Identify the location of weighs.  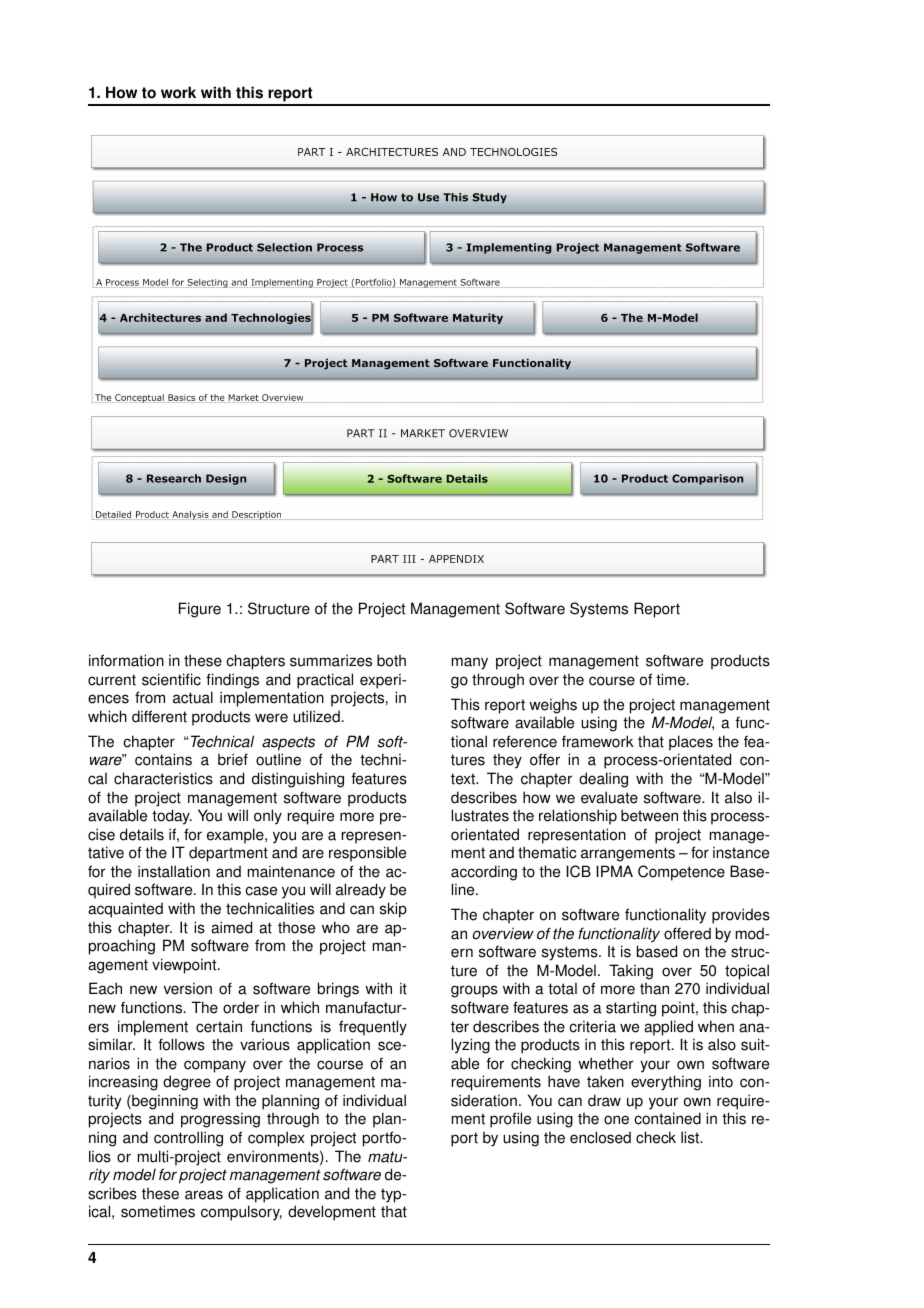
(553, 706).
